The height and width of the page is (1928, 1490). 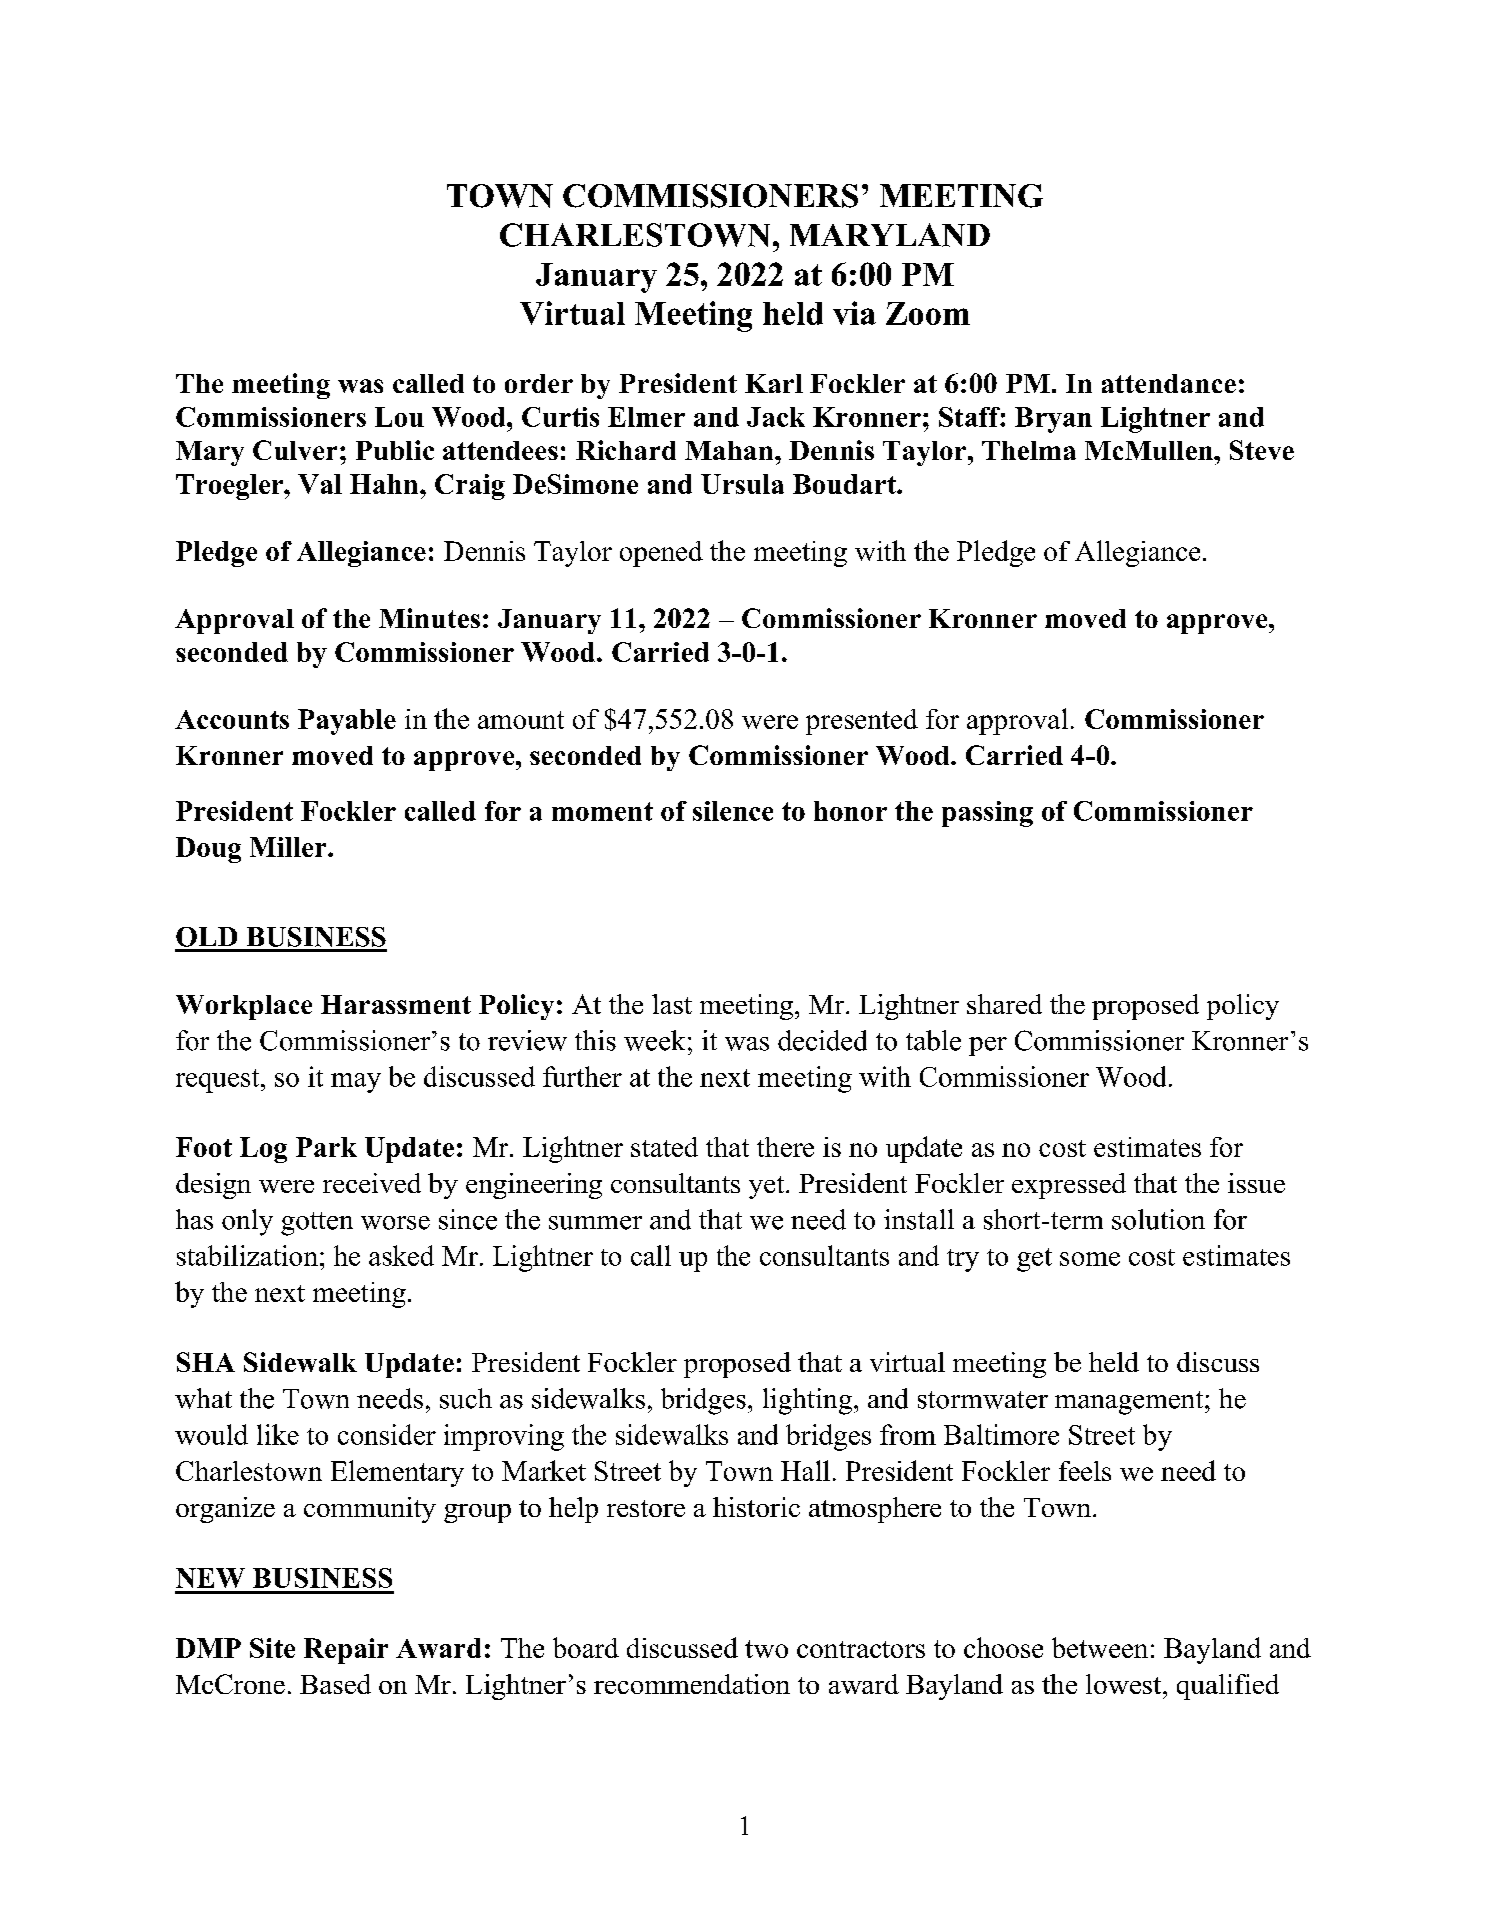 I want to click on Karl, so click(x=774, y=383).
